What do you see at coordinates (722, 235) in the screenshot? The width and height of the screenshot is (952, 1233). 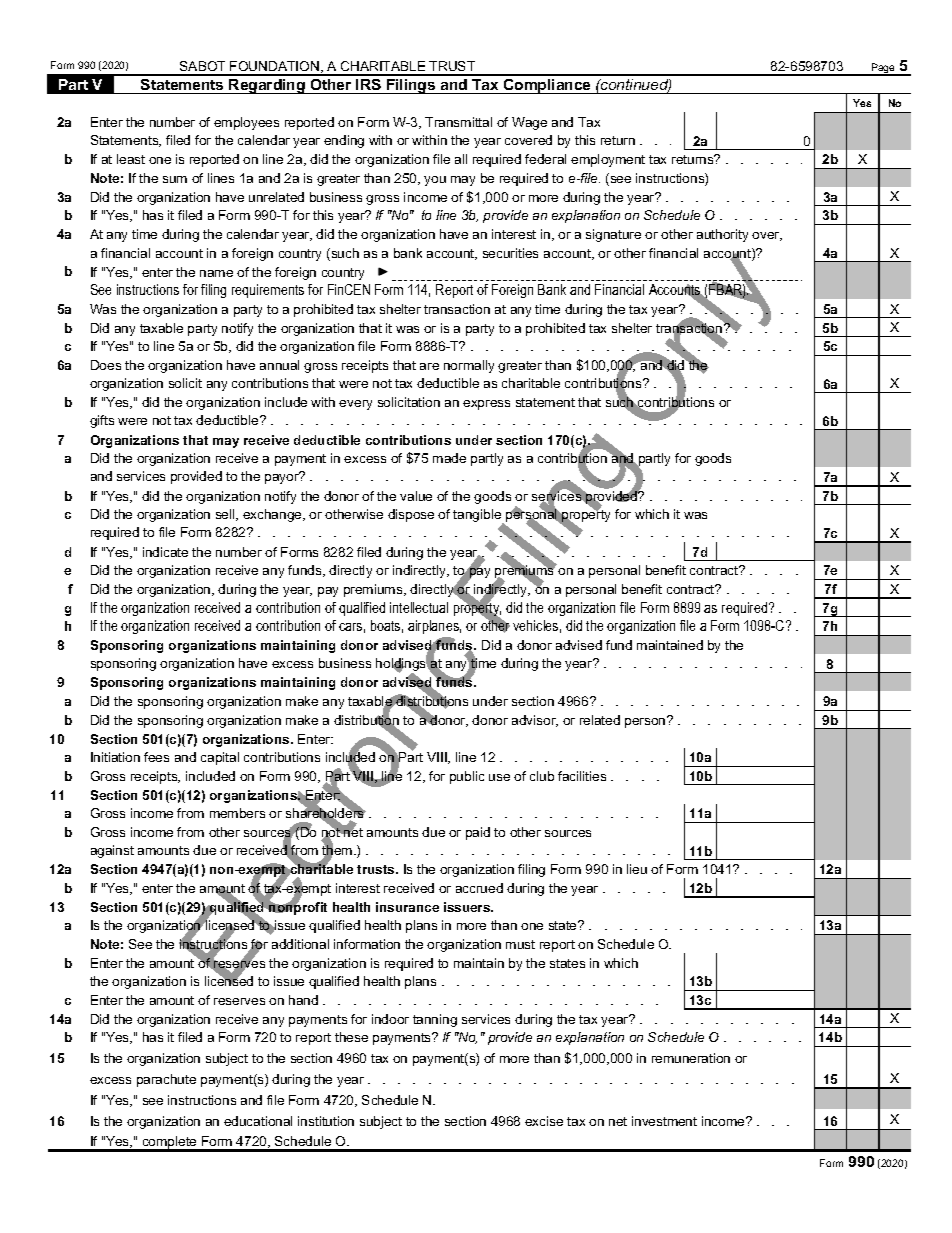 I see `authority` at bounding box center [722, 235].
